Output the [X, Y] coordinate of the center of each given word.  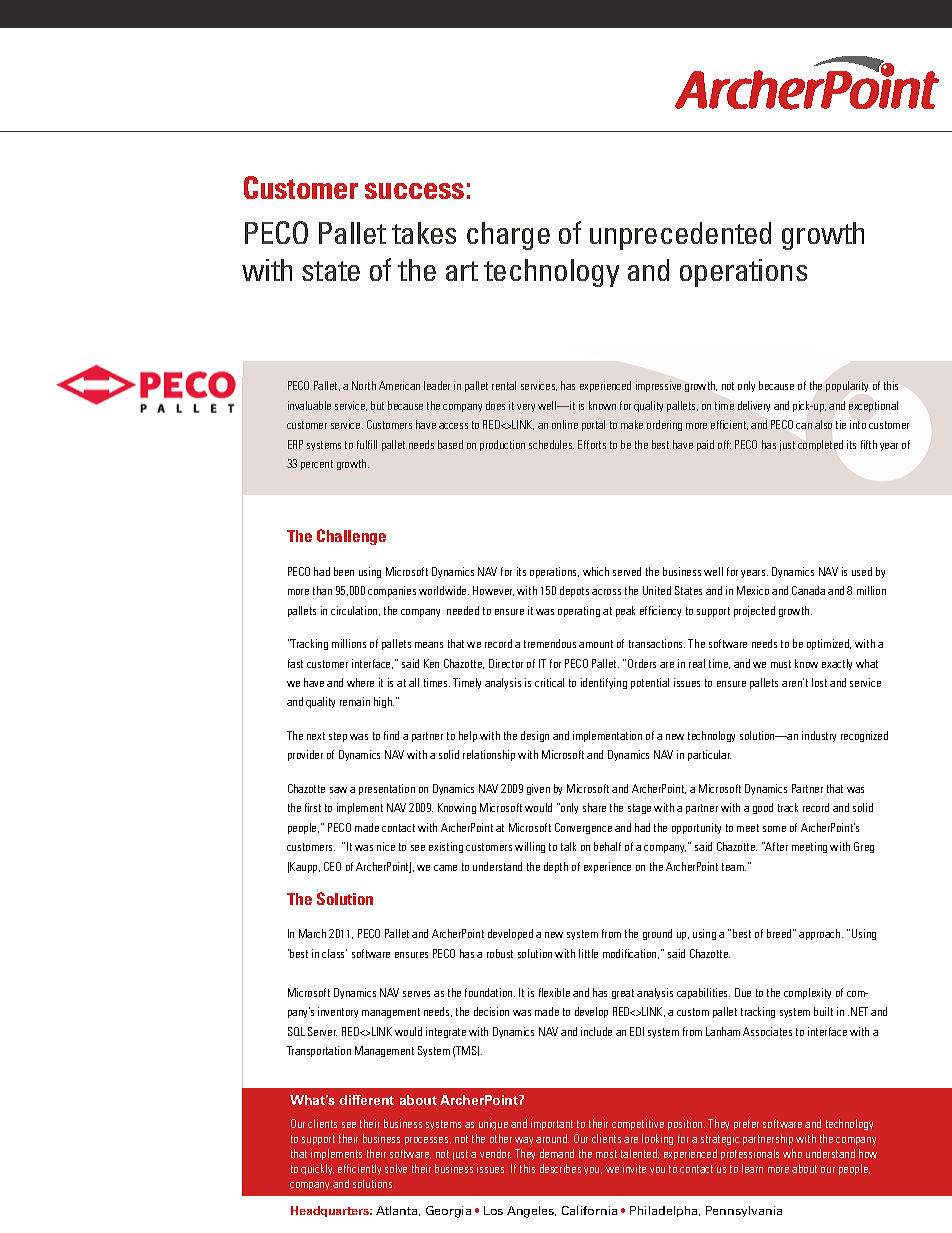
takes [424, 233]
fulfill [367, 444]
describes [560, 1168]
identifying [604, 683]
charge [508, 236]
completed [820, 445]
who [792, 1153]
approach [821, 934]
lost [819, 682]
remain [355, 701]
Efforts [592, 444]
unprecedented [680, 236]
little [588, 953]
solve [396, 1168]
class [334, 953]
